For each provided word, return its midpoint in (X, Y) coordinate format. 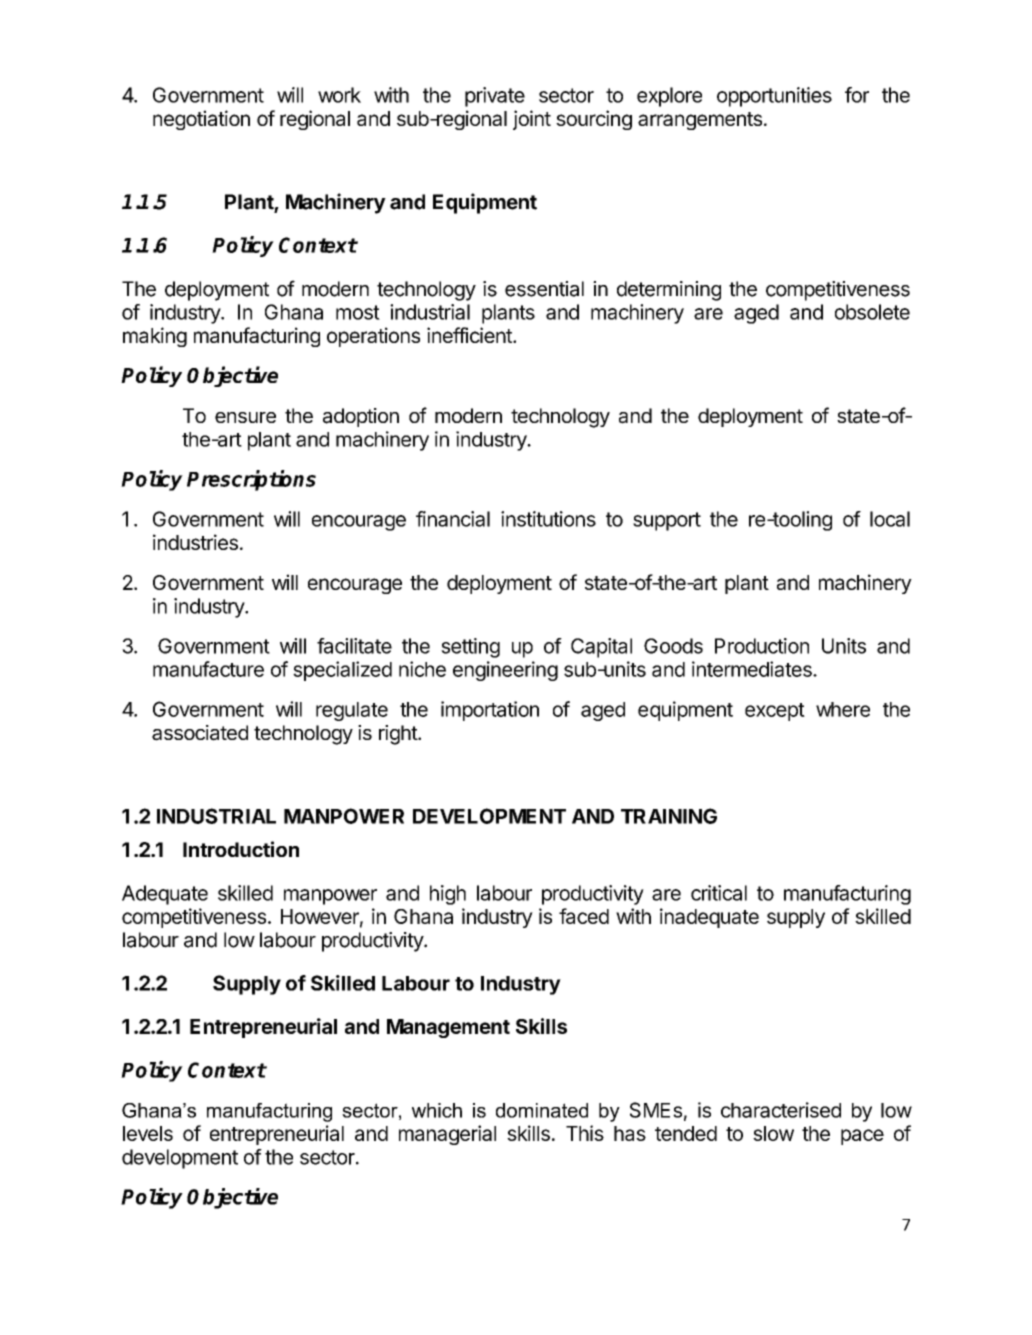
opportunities (774, 97)
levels (148, 1133)
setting (470, 648)
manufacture (208, 669)
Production (762, 646)
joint (532, 120)
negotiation (201, 120)
